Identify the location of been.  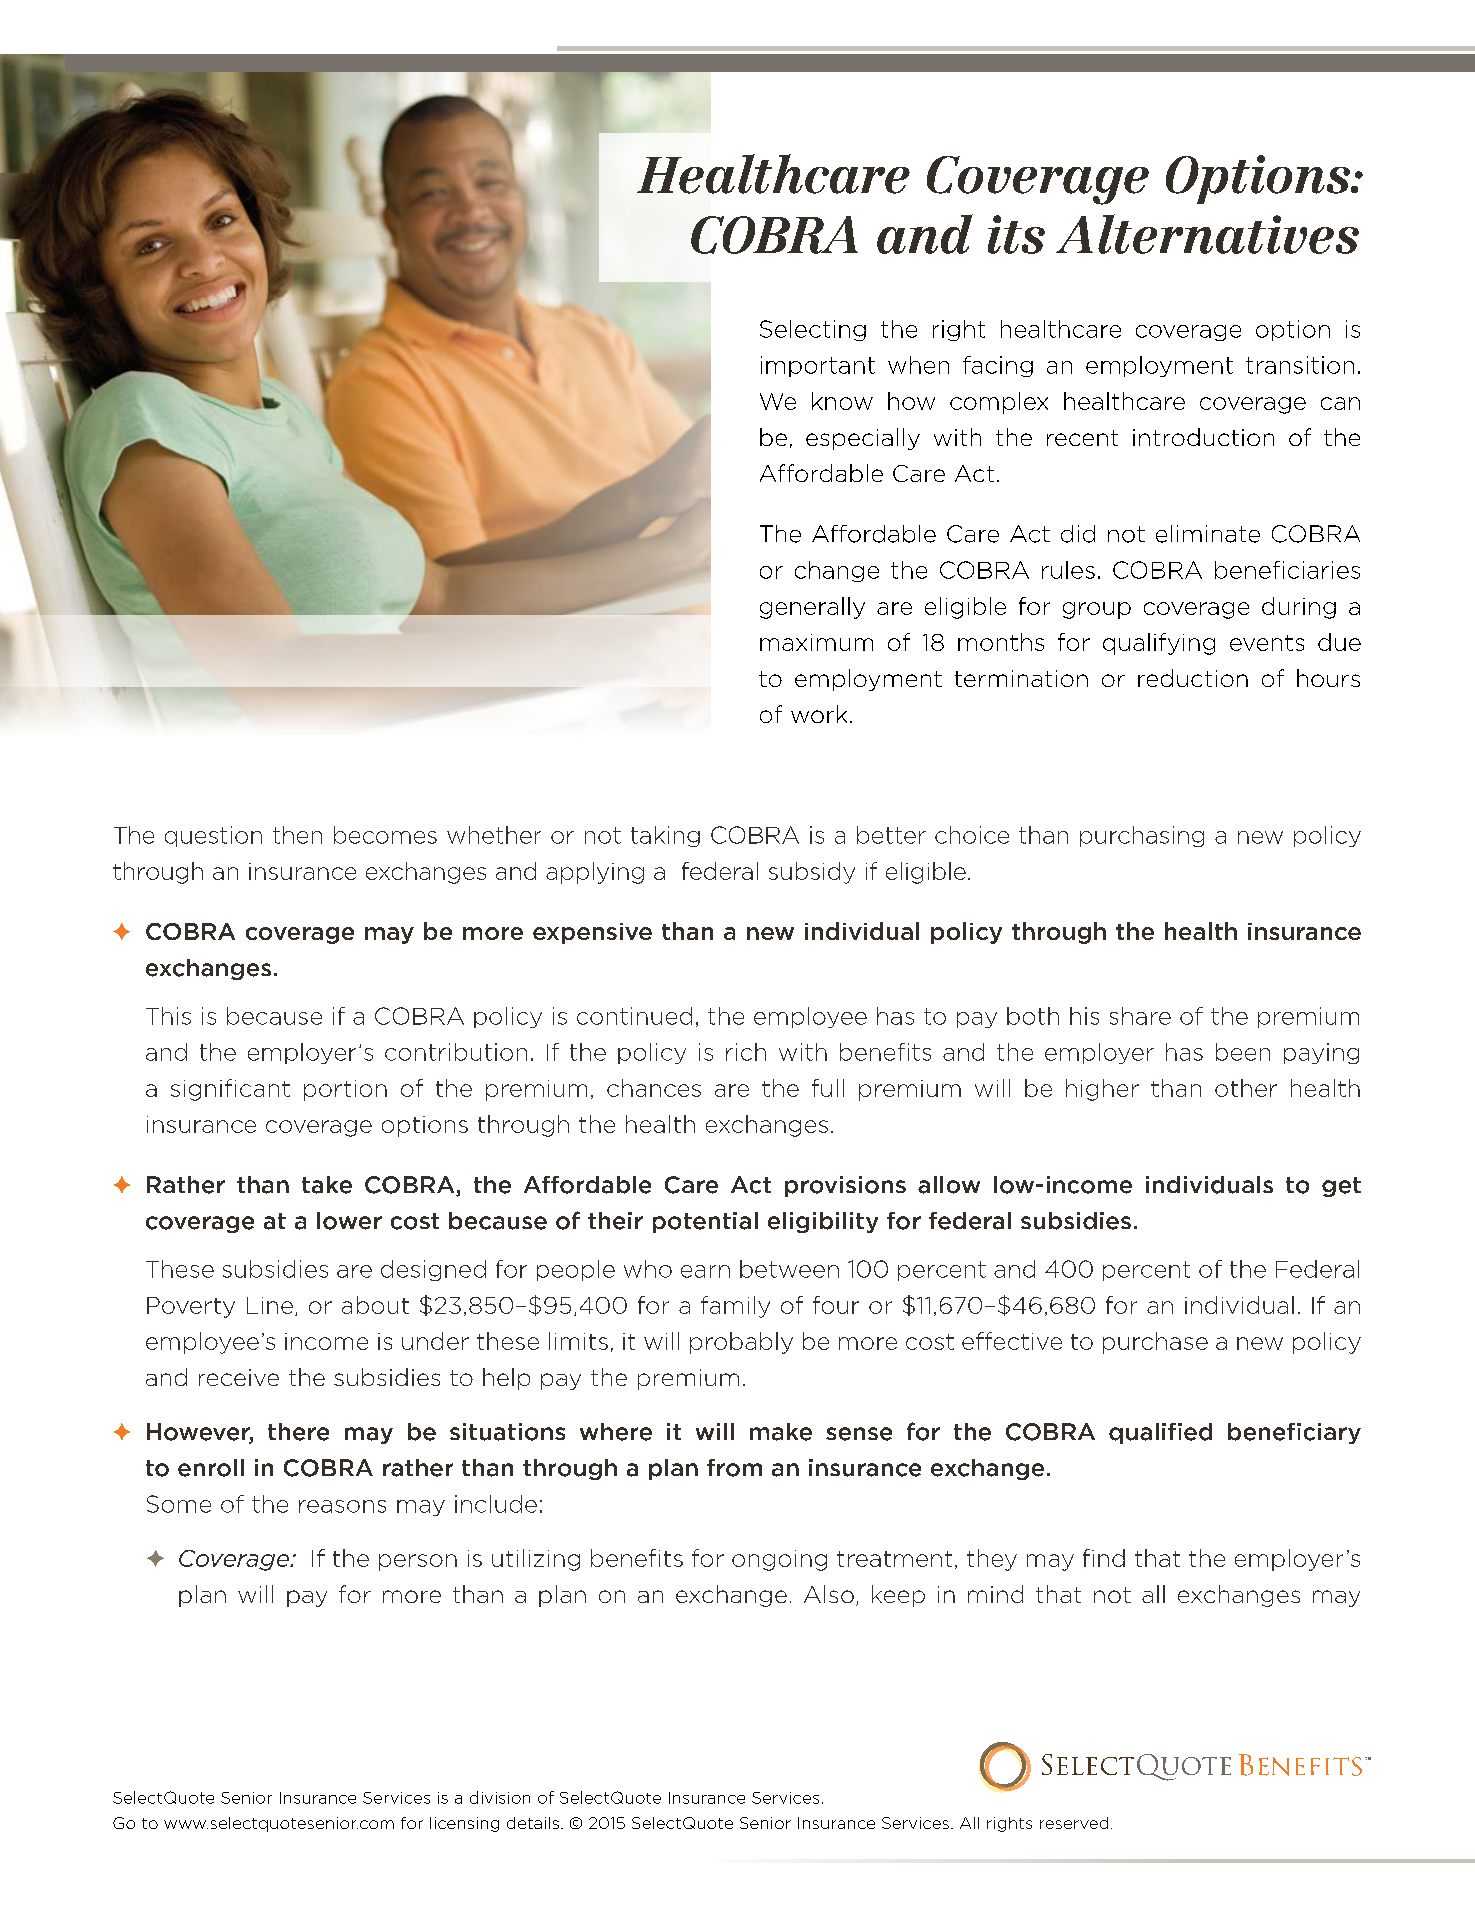
(1243, 1052).
